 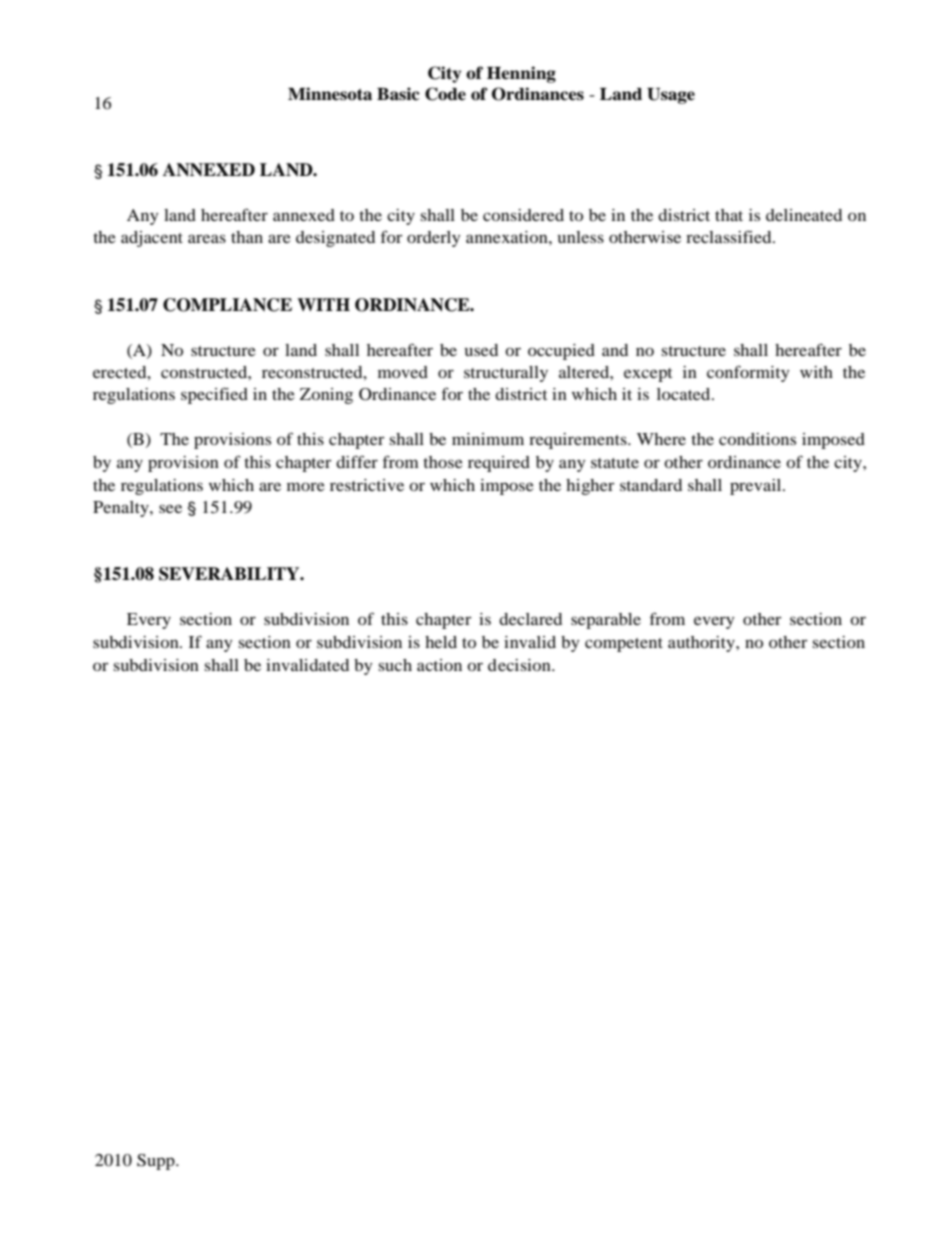 What do you see at coordinates (441, 642) in the screenshot?
I see `held` at bounding box center [441, 642].
